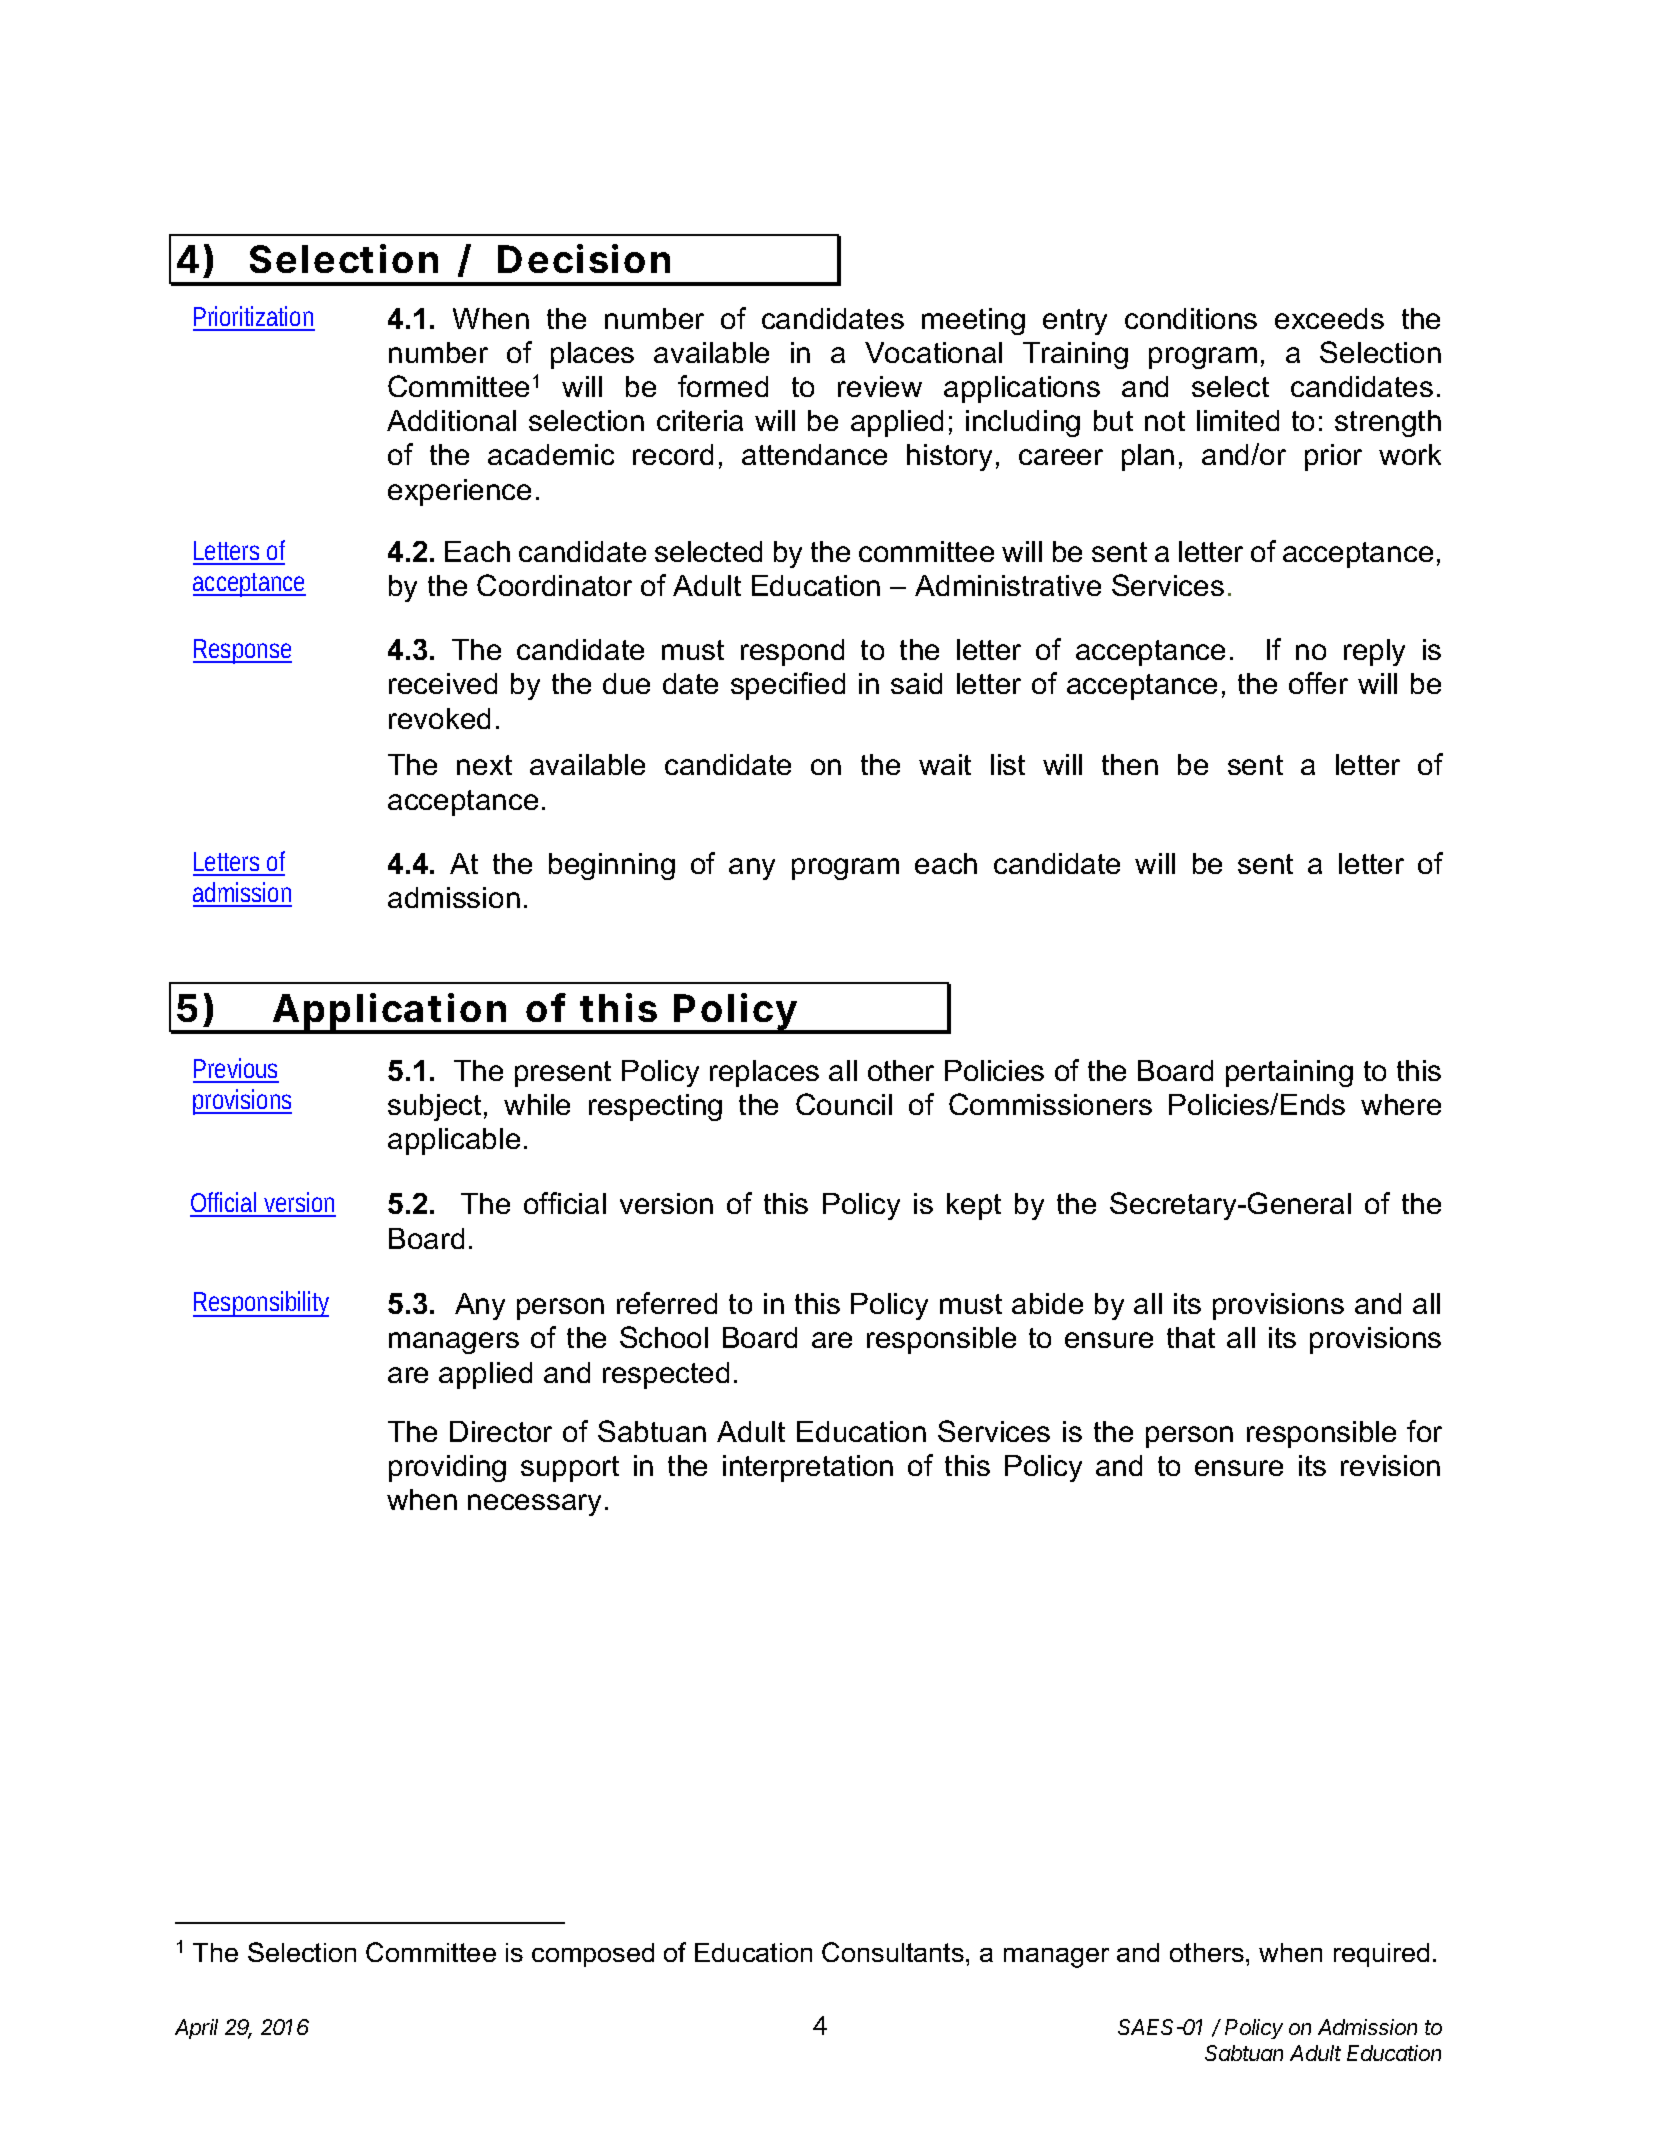 The height and width of the screenshot is (2144, 1657). Describe the element at coordinates (451, 420) in the screenshot. I see `Additional` at that location.
